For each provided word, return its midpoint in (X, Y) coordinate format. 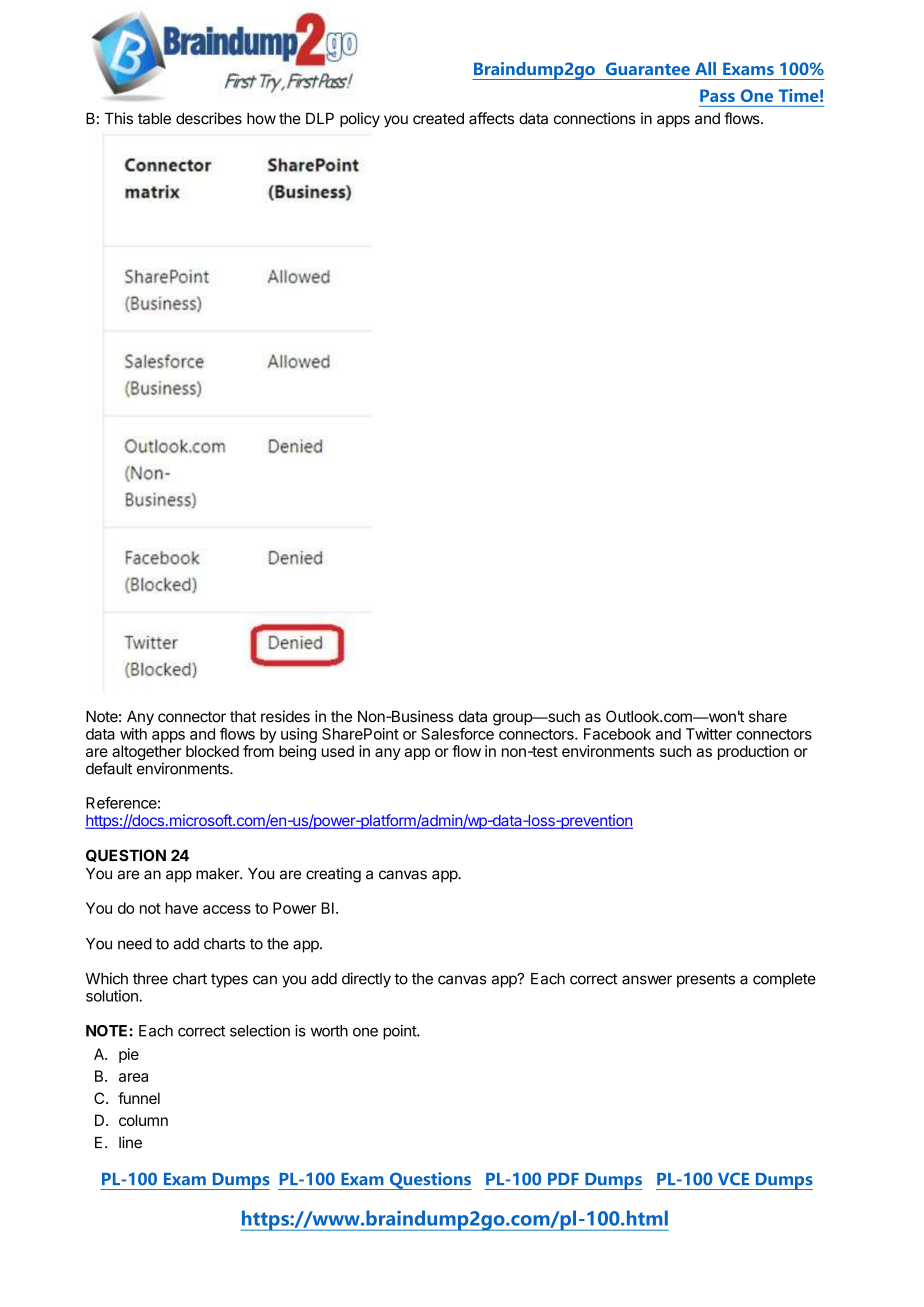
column (143, 1120)
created (438, 119)
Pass (717, 95)
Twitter (709, 734)
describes (209, 118)
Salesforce (457, 734)
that (243, 717)
